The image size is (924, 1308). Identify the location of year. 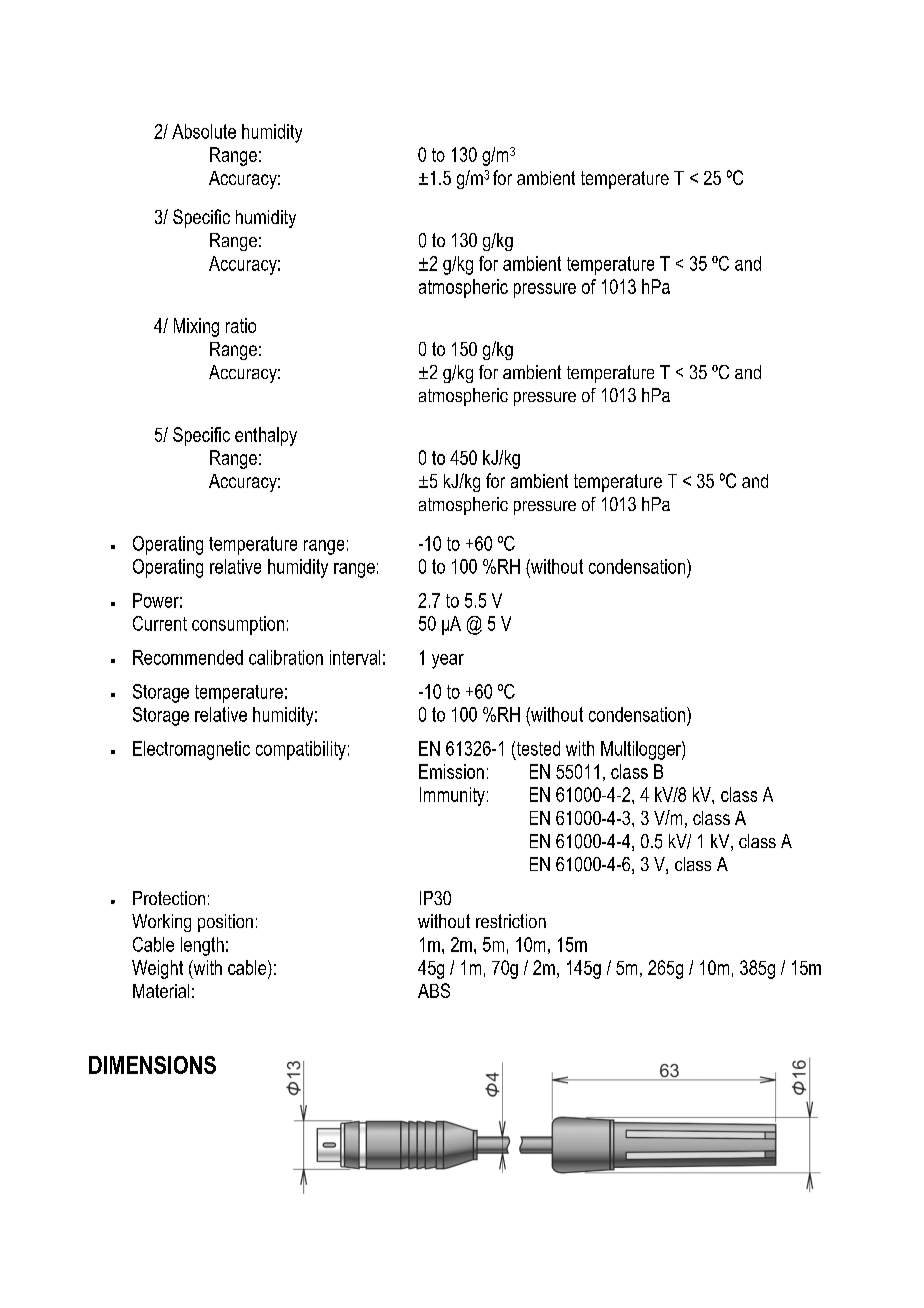
(448, 661).
